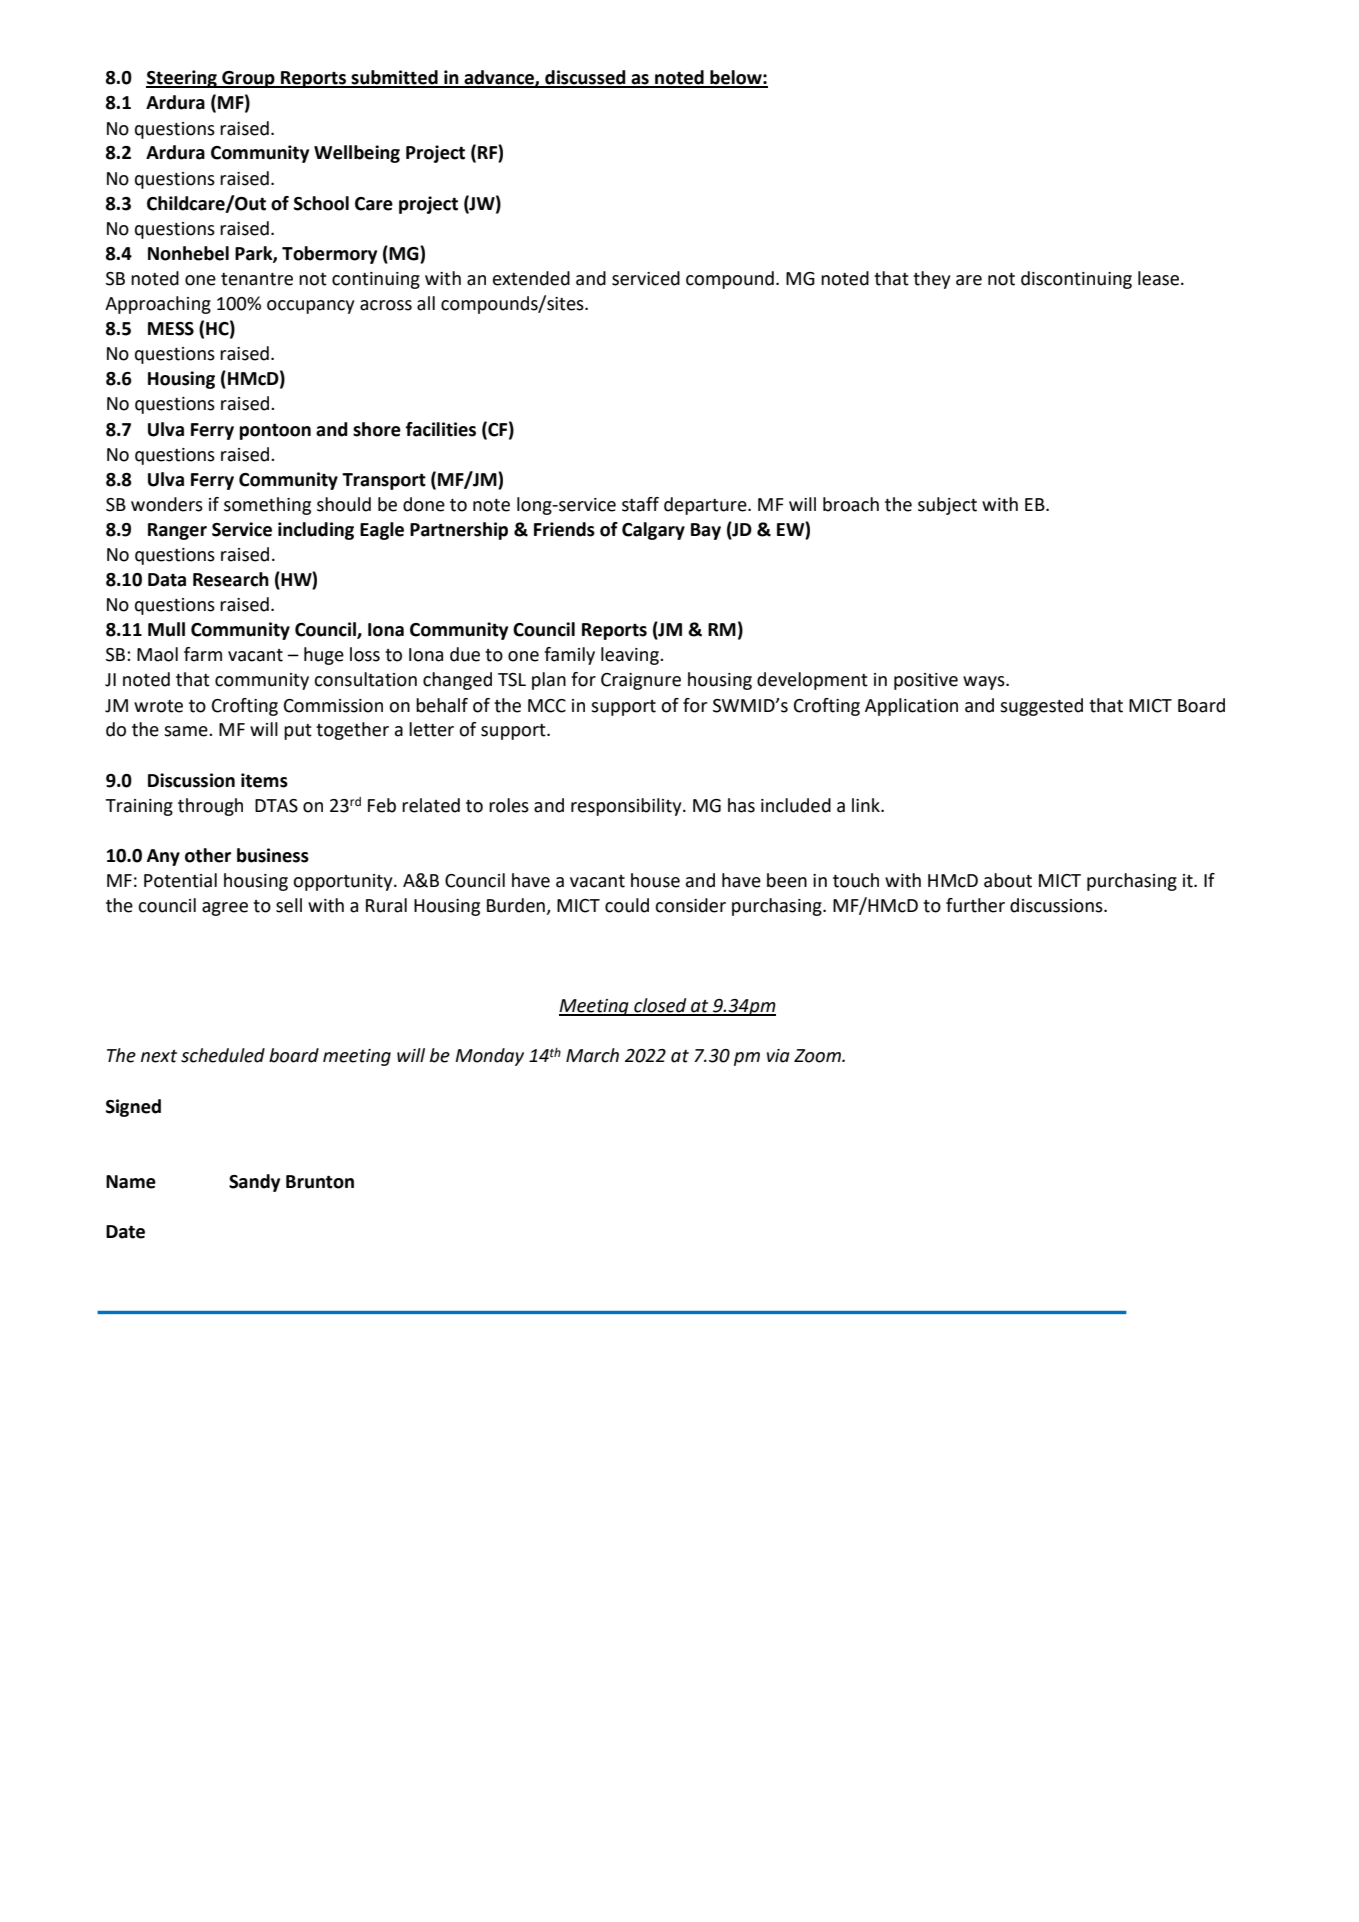  I want to click on leaving, so click(631, 656).
